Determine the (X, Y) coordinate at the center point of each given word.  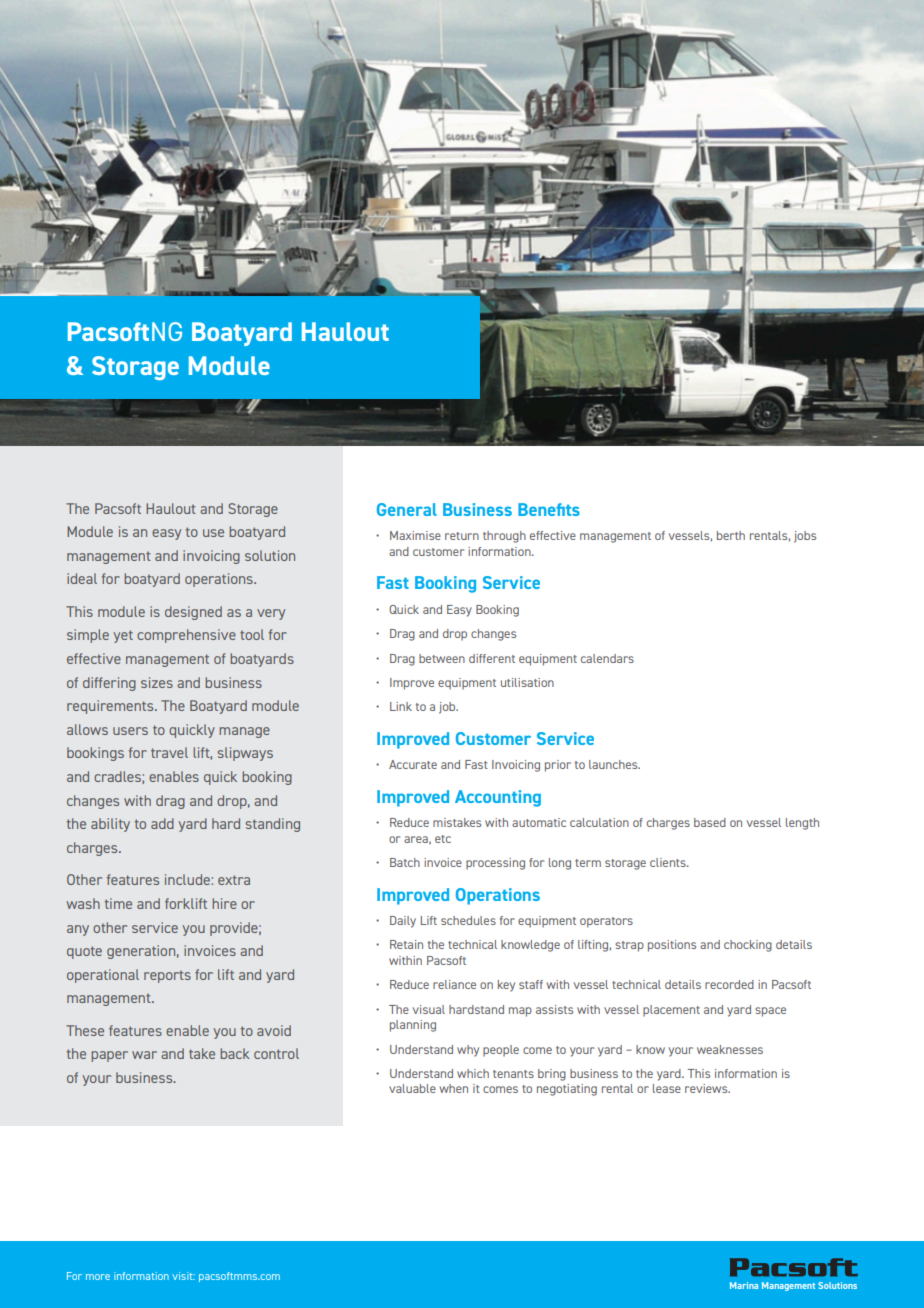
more (98, 1277)
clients (669, 862)
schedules (468, 920)
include (188, 879)
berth (731, 535)
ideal (82, 578)
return (462, 536)
